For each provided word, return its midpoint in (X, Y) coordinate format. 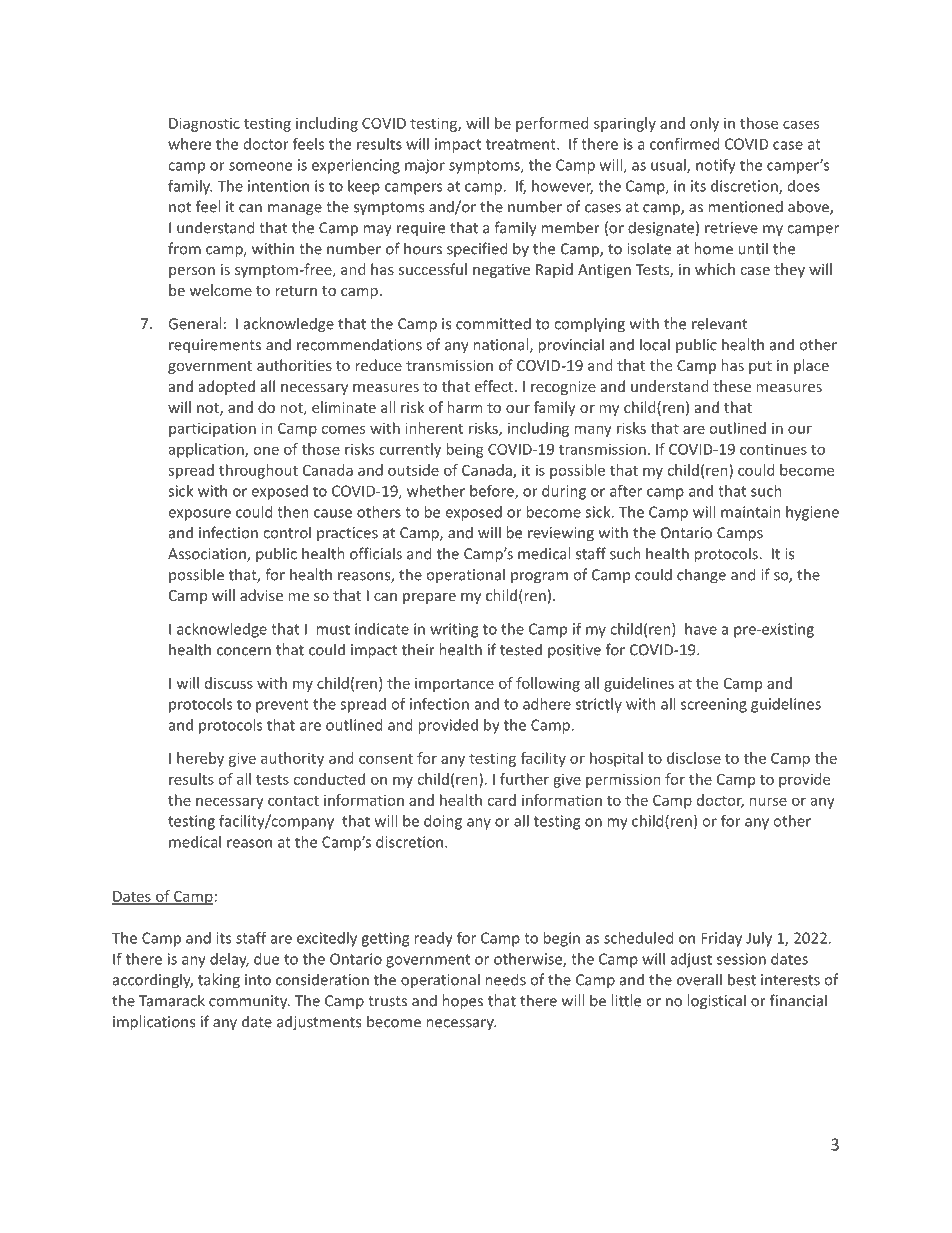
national (502, 345)
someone (260, 166)
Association (208, 555)
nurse (768, 801)
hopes (462, 1002)
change (701, 576)
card (501, 800)
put (760, 367)
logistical (716, 1002)
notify (716, 166)
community (249, 1002)
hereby (200, 759)
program (539, 578)
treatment (522, 144)
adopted (227, 387)
